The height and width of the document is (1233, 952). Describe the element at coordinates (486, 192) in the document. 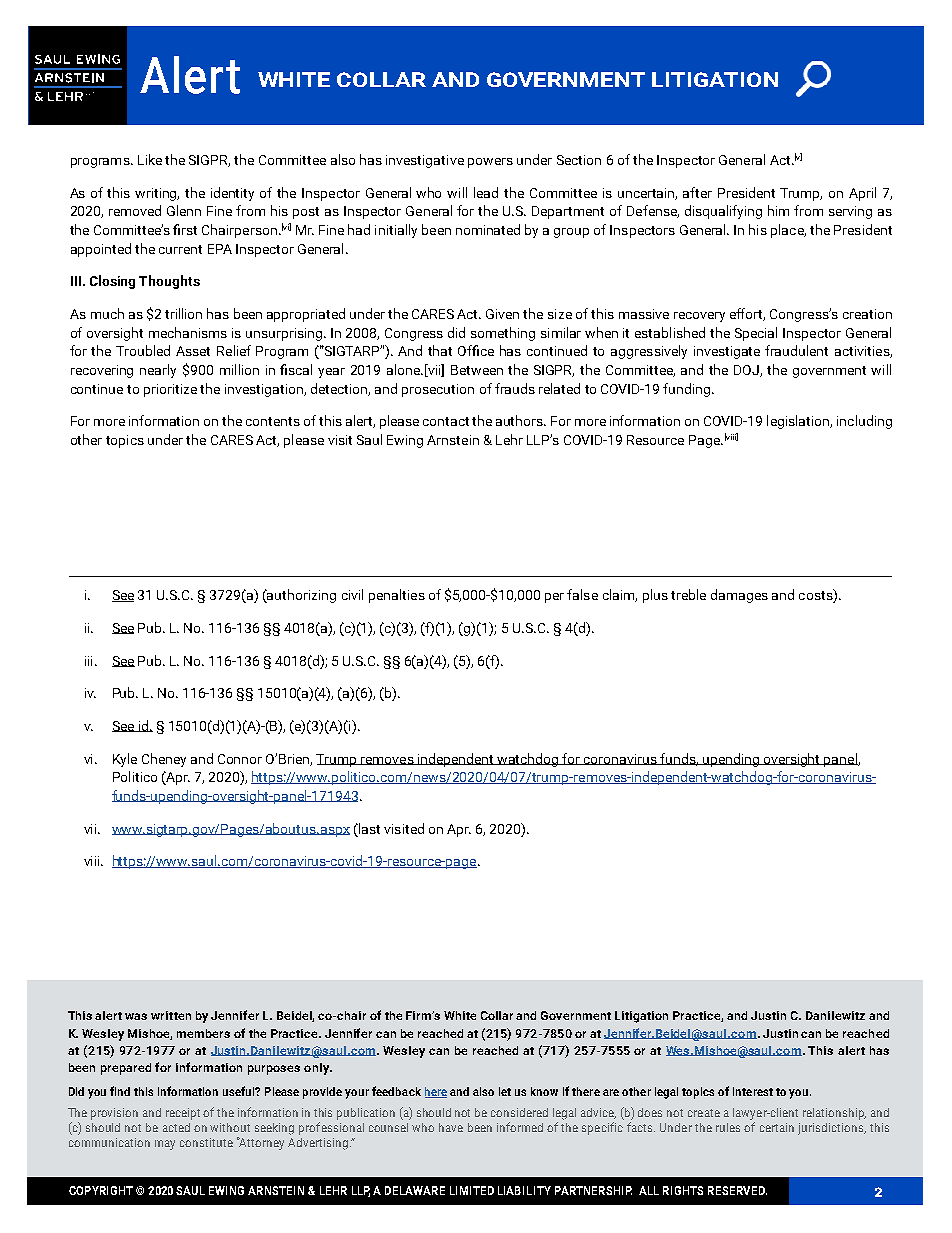

I see `lead` at that location.
